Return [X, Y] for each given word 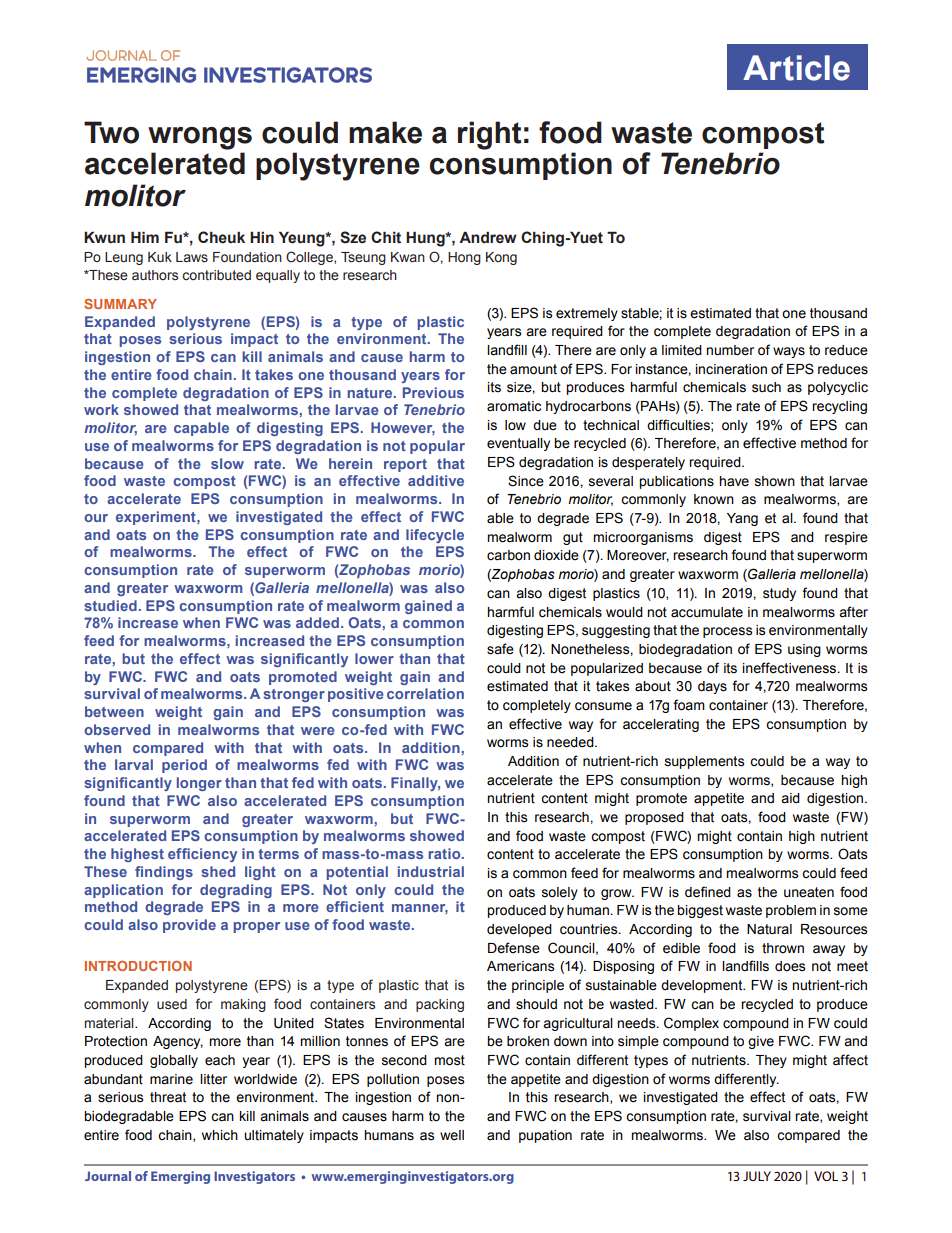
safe [500, 649]
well [452, 1135]
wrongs [200, 138]
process [727, 632]
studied [110, 605]
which [220, 1135]
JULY [757, 1176]
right [489, 135]
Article [796, 68]
